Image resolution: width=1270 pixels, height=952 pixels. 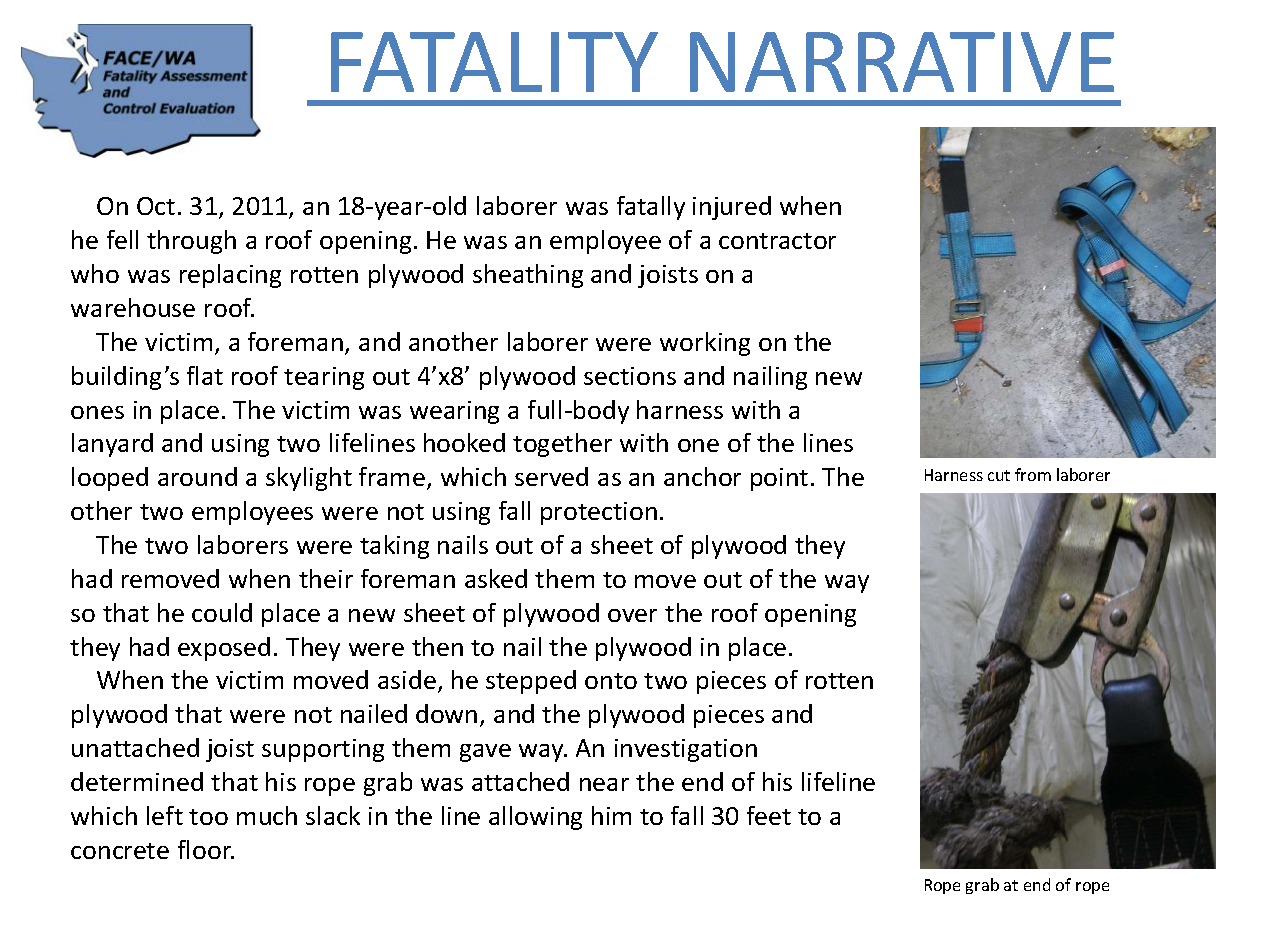 What do you see at coordinates (902, 62) in the document?
I see `NARRATIVE` at bounding box center [902, 62].
